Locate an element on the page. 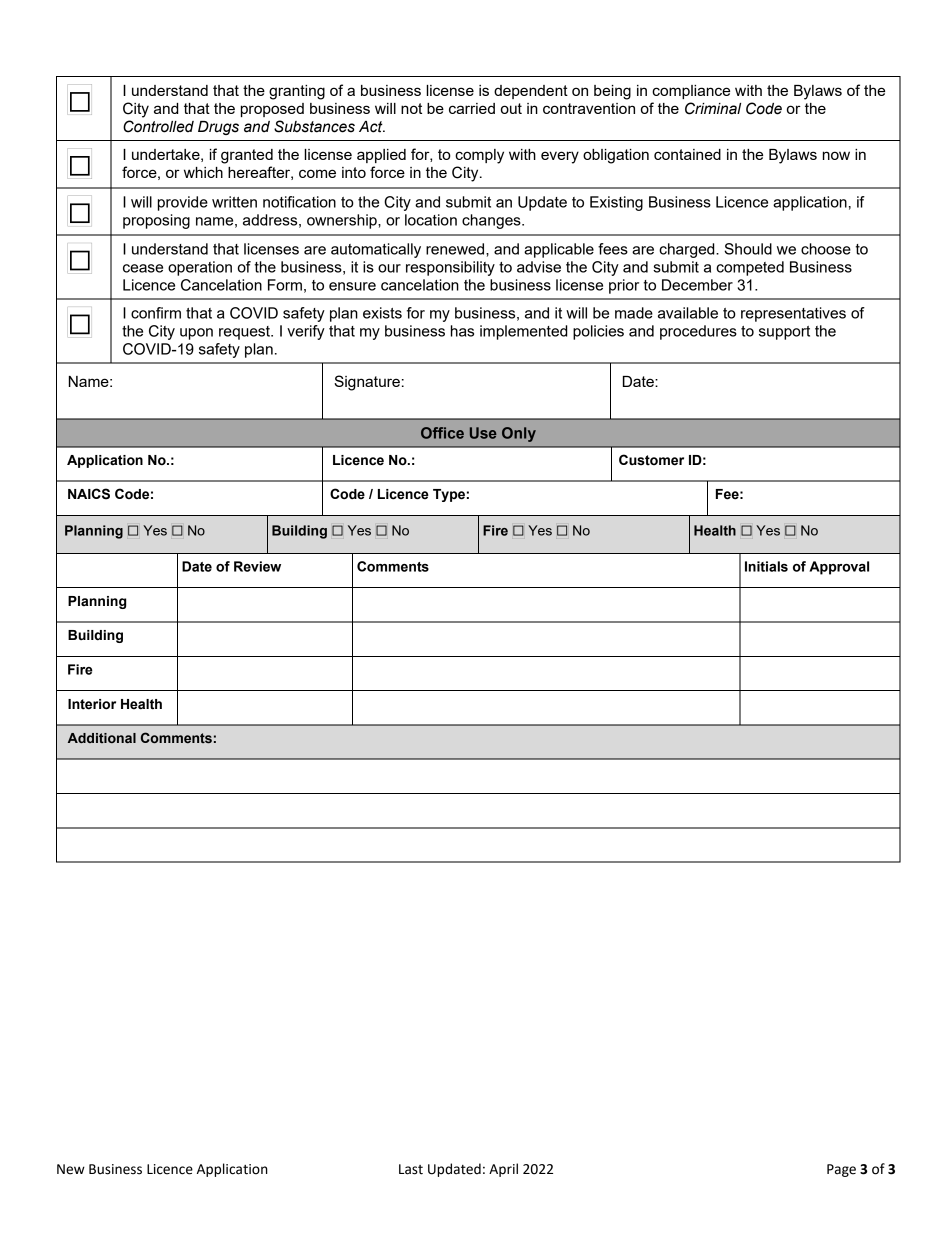 This page has width=952, height=1233. Type is located at coordinates (449, 495).
